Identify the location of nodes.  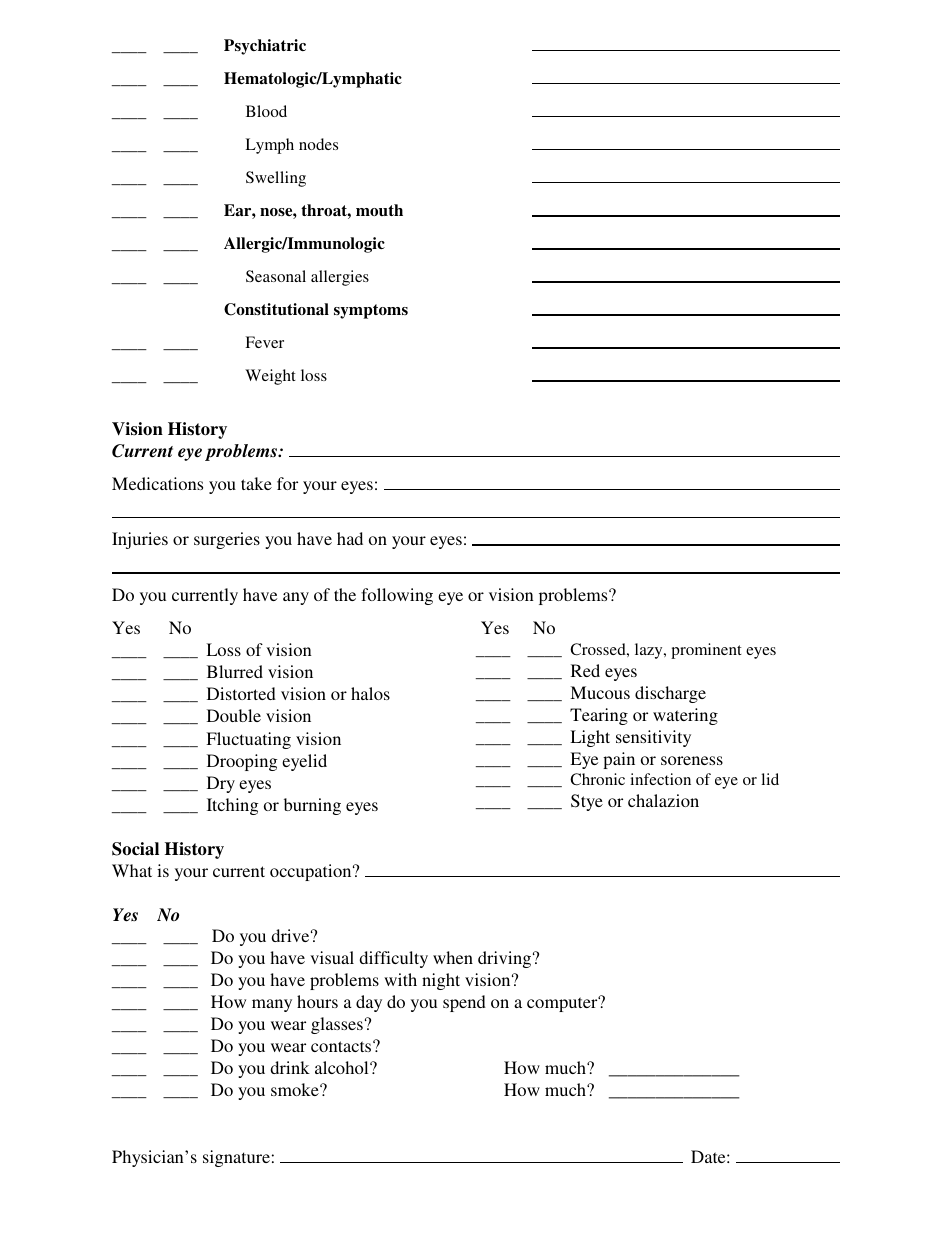
(318, 144).
